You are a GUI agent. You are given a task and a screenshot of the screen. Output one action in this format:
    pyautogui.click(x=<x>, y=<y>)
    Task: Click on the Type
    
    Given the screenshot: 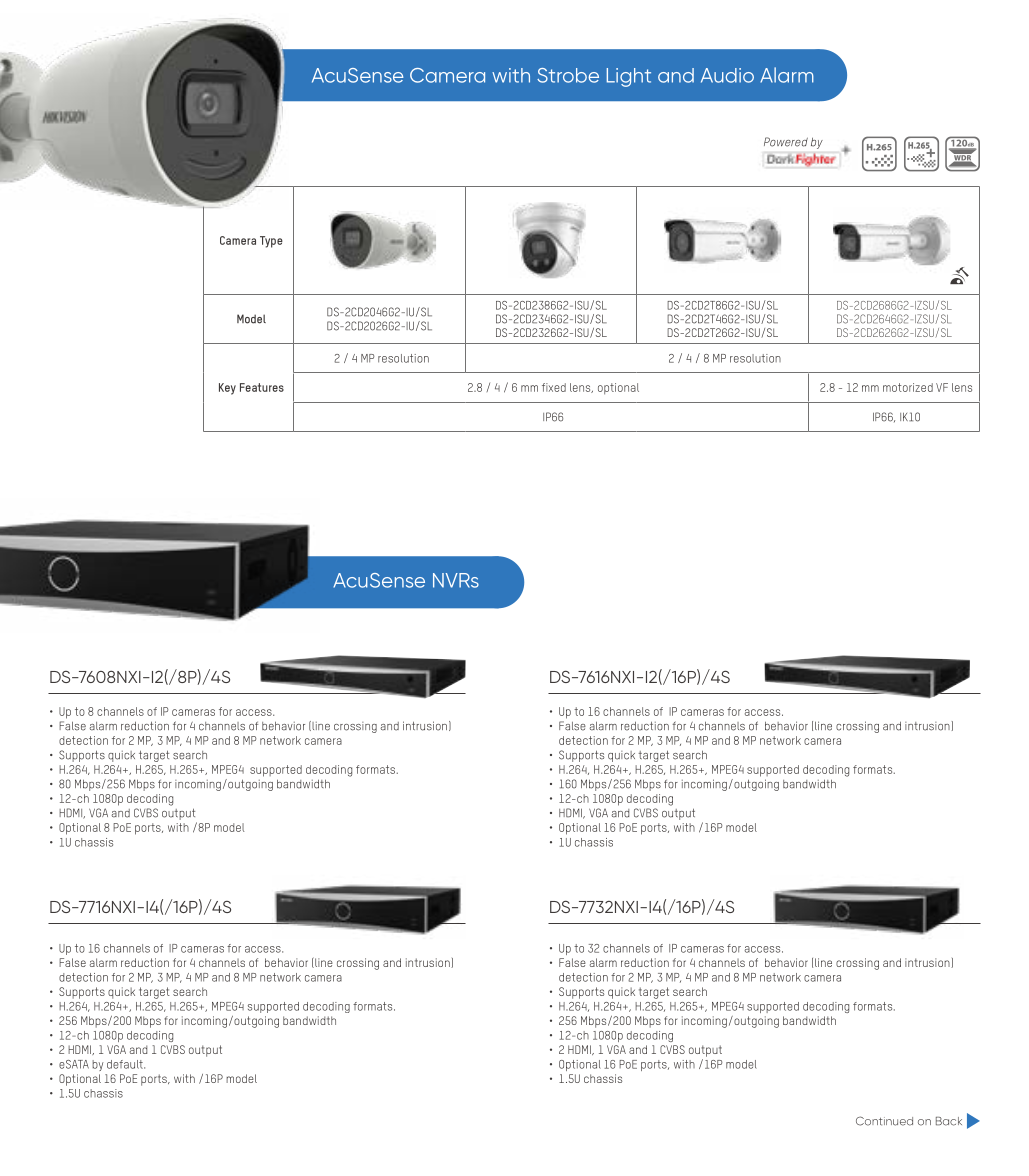 What is the action you would take?
    pyautogui.click(x=271, y=242)
